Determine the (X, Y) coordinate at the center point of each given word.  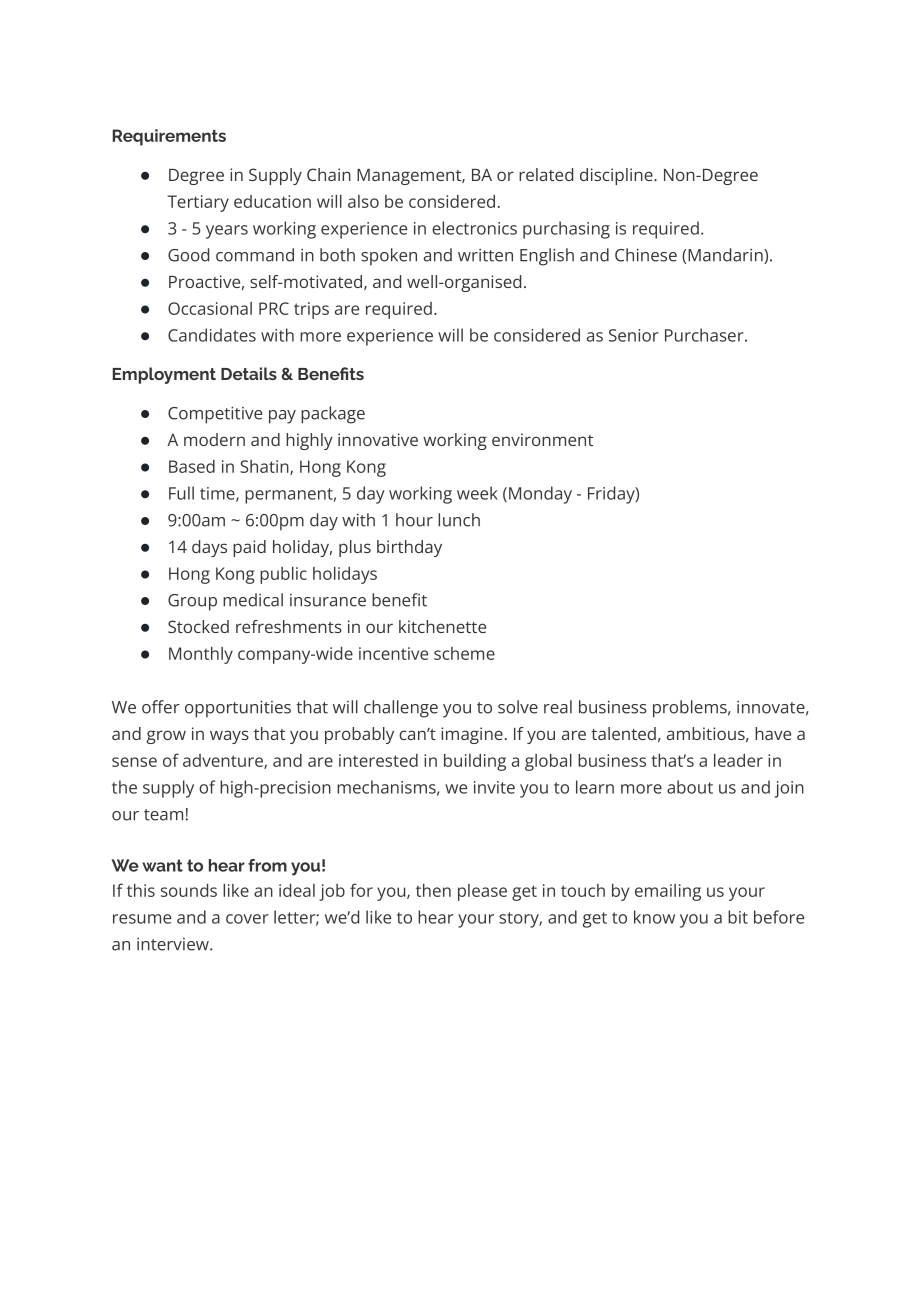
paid (249, 548)
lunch (459, 520)
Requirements (169, 137)
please (482, 892)
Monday (540, 495)
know (654, 917)
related (546, 174)
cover (247, 919)
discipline (617, 176)
